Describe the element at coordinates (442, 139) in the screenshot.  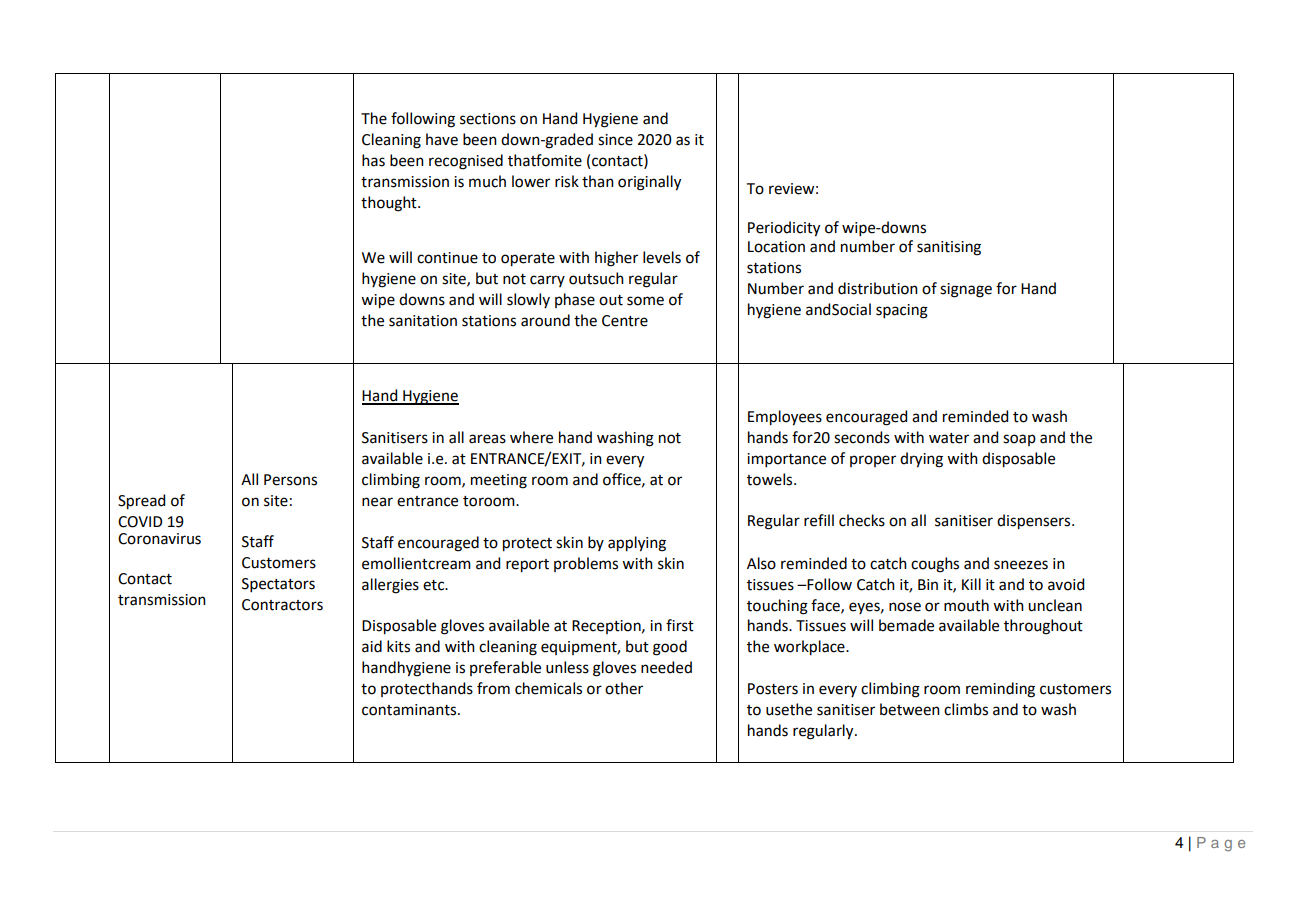
I see `have` at that location.
